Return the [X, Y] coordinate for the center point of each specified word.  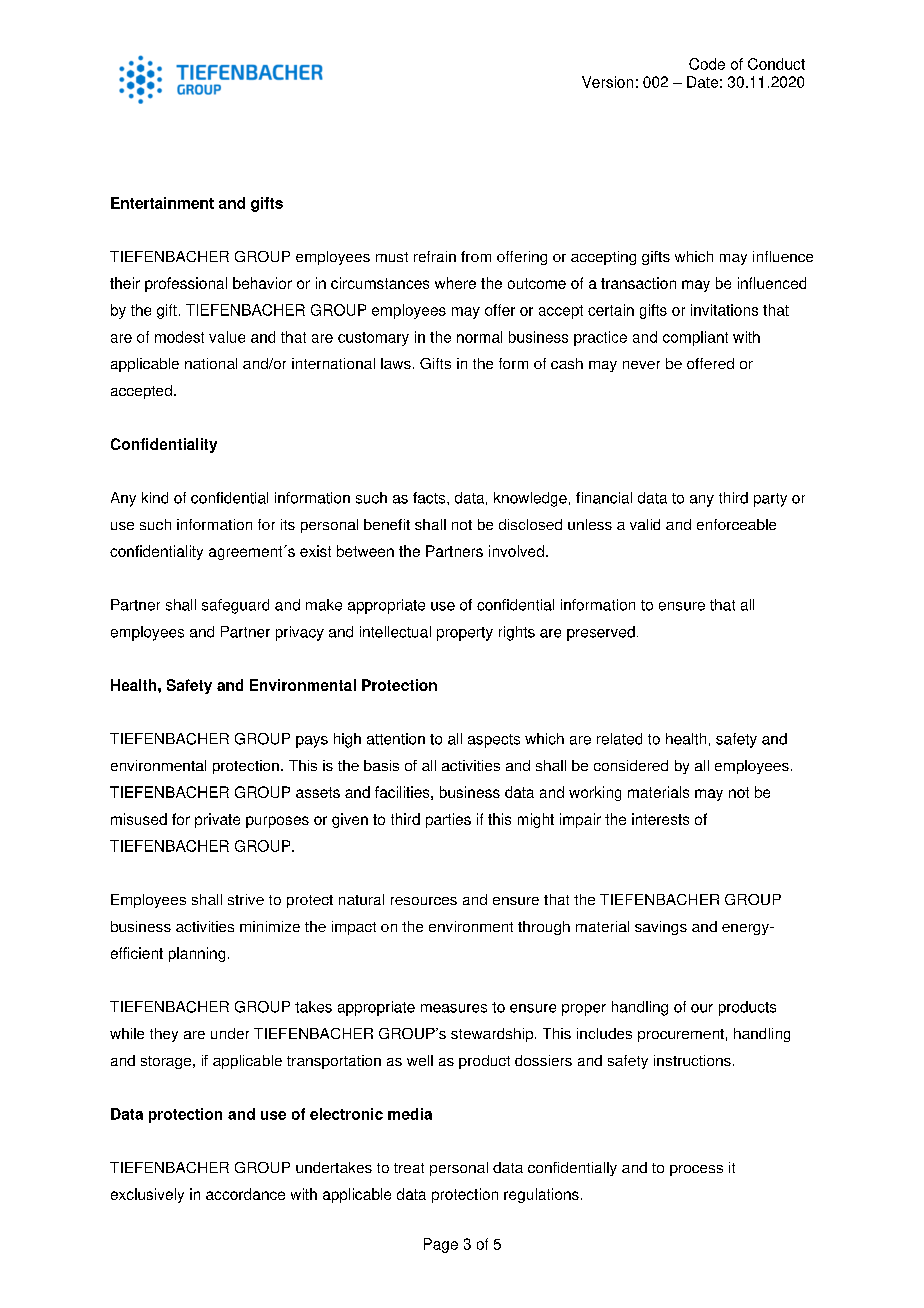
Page [441, 1245]
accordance [245, 1194]
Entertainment [162, 203]
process [696, 1170]
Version [607, 82]
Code [707, 64]
